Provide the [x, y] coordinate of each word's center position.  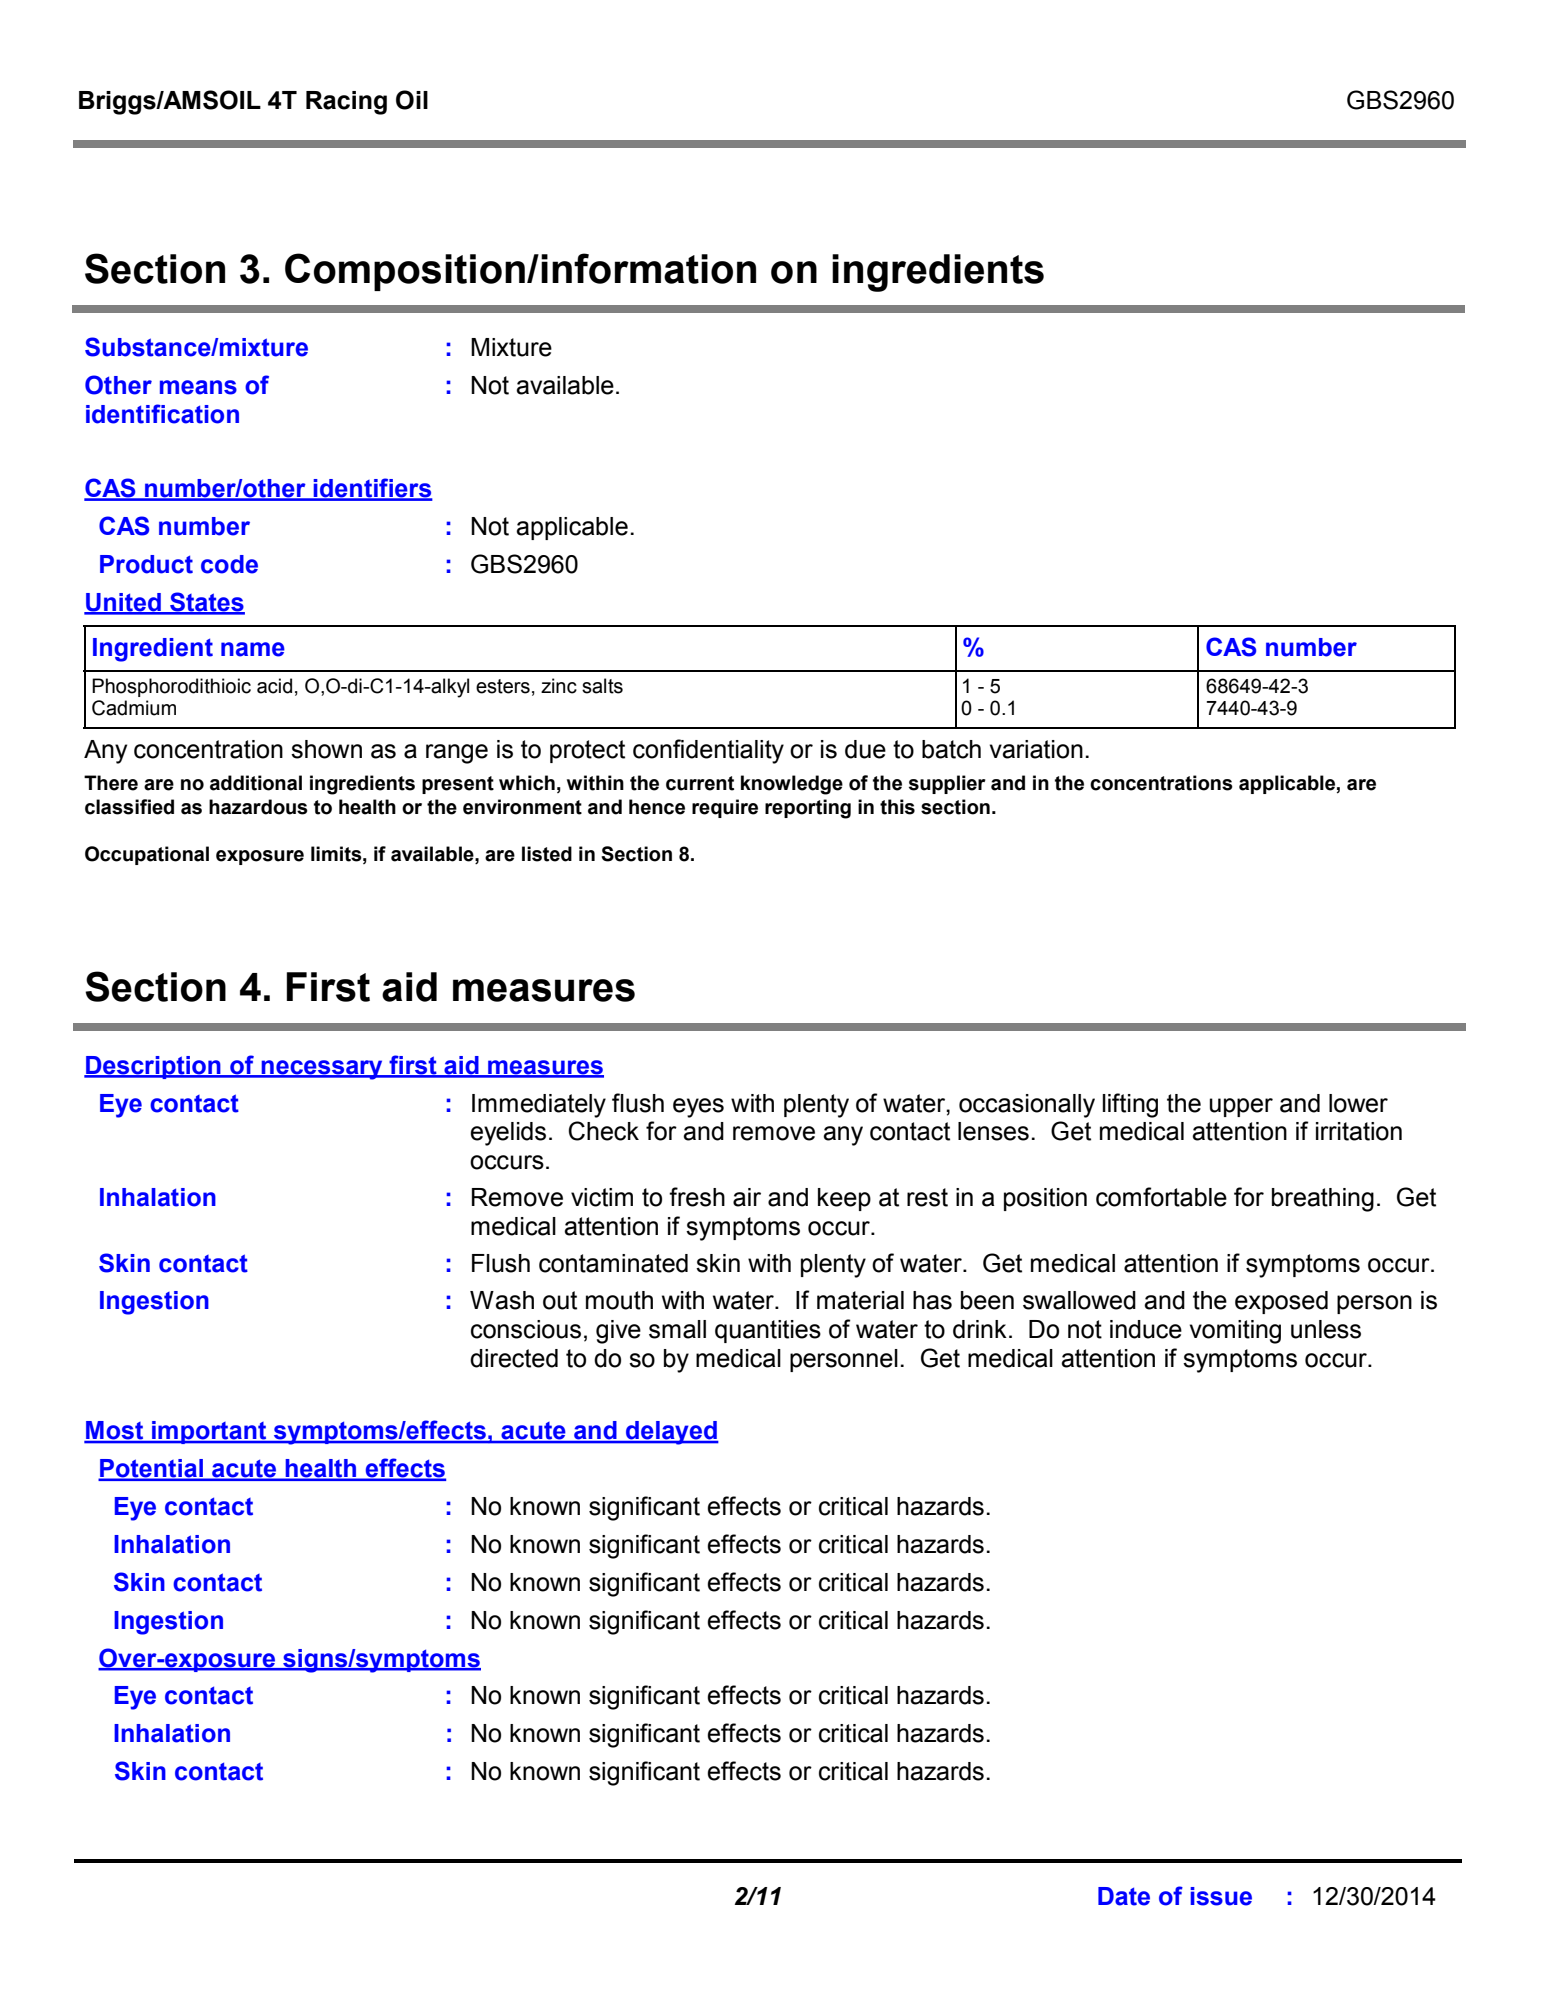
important [209, 1432]
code [229, 564]
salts [602, 686]
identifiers [372, 489]
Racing [346, 103]
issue [1221, 1896]
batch [951, 749]
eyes [698, 1108]
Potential [151, 1469]
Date [1124, 1896]
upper [1241, 1107]
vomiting [1235, 1332]
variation [1036, 749]
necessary [322, 1070]
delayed [671, 1433]
